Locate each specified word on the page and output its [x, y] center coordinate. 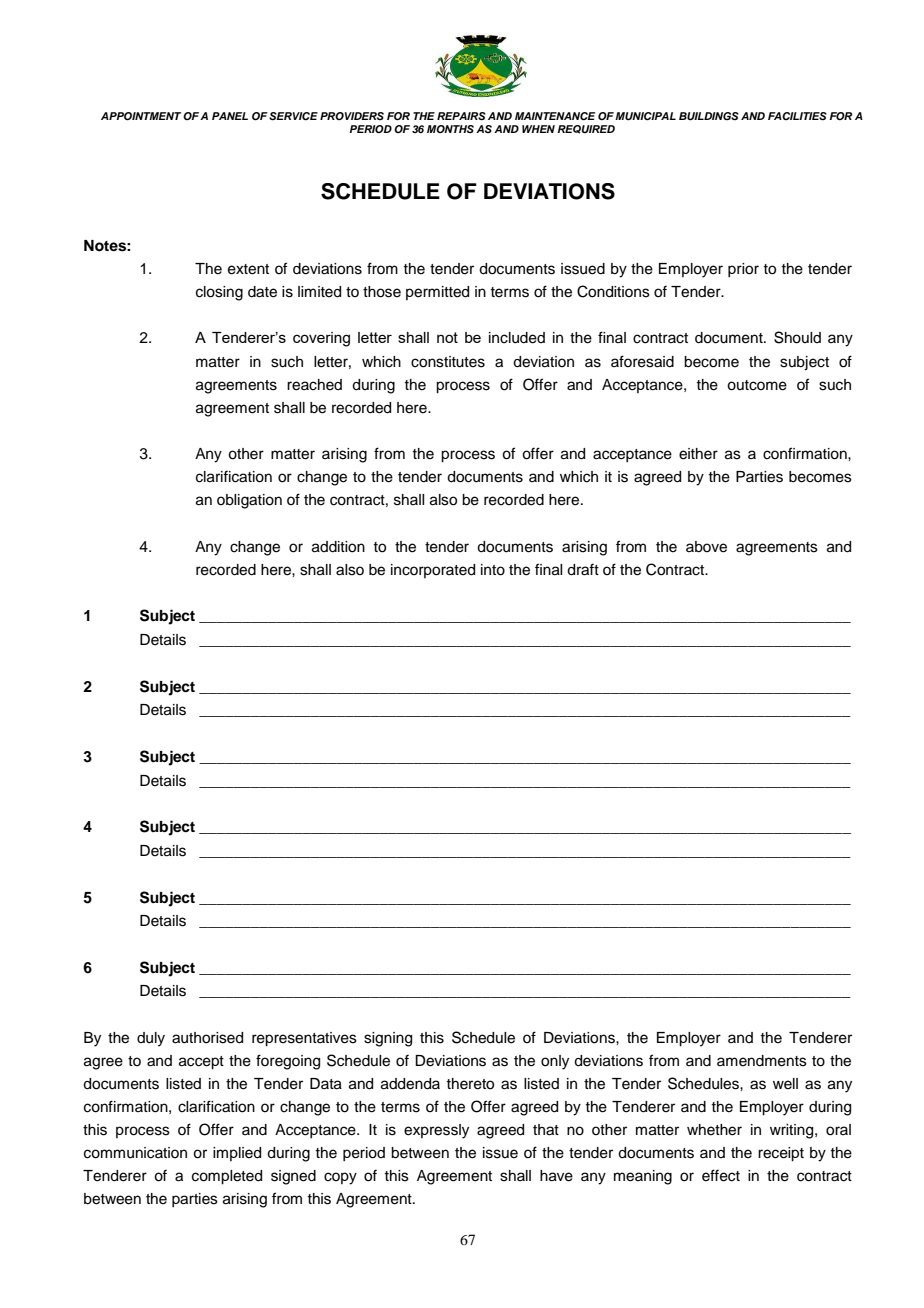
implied [237, 1154]
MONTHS [450, 129]
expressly [436, 1131]
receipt [781, 1154]
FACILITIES [797, 116]
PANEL [230, 116]
